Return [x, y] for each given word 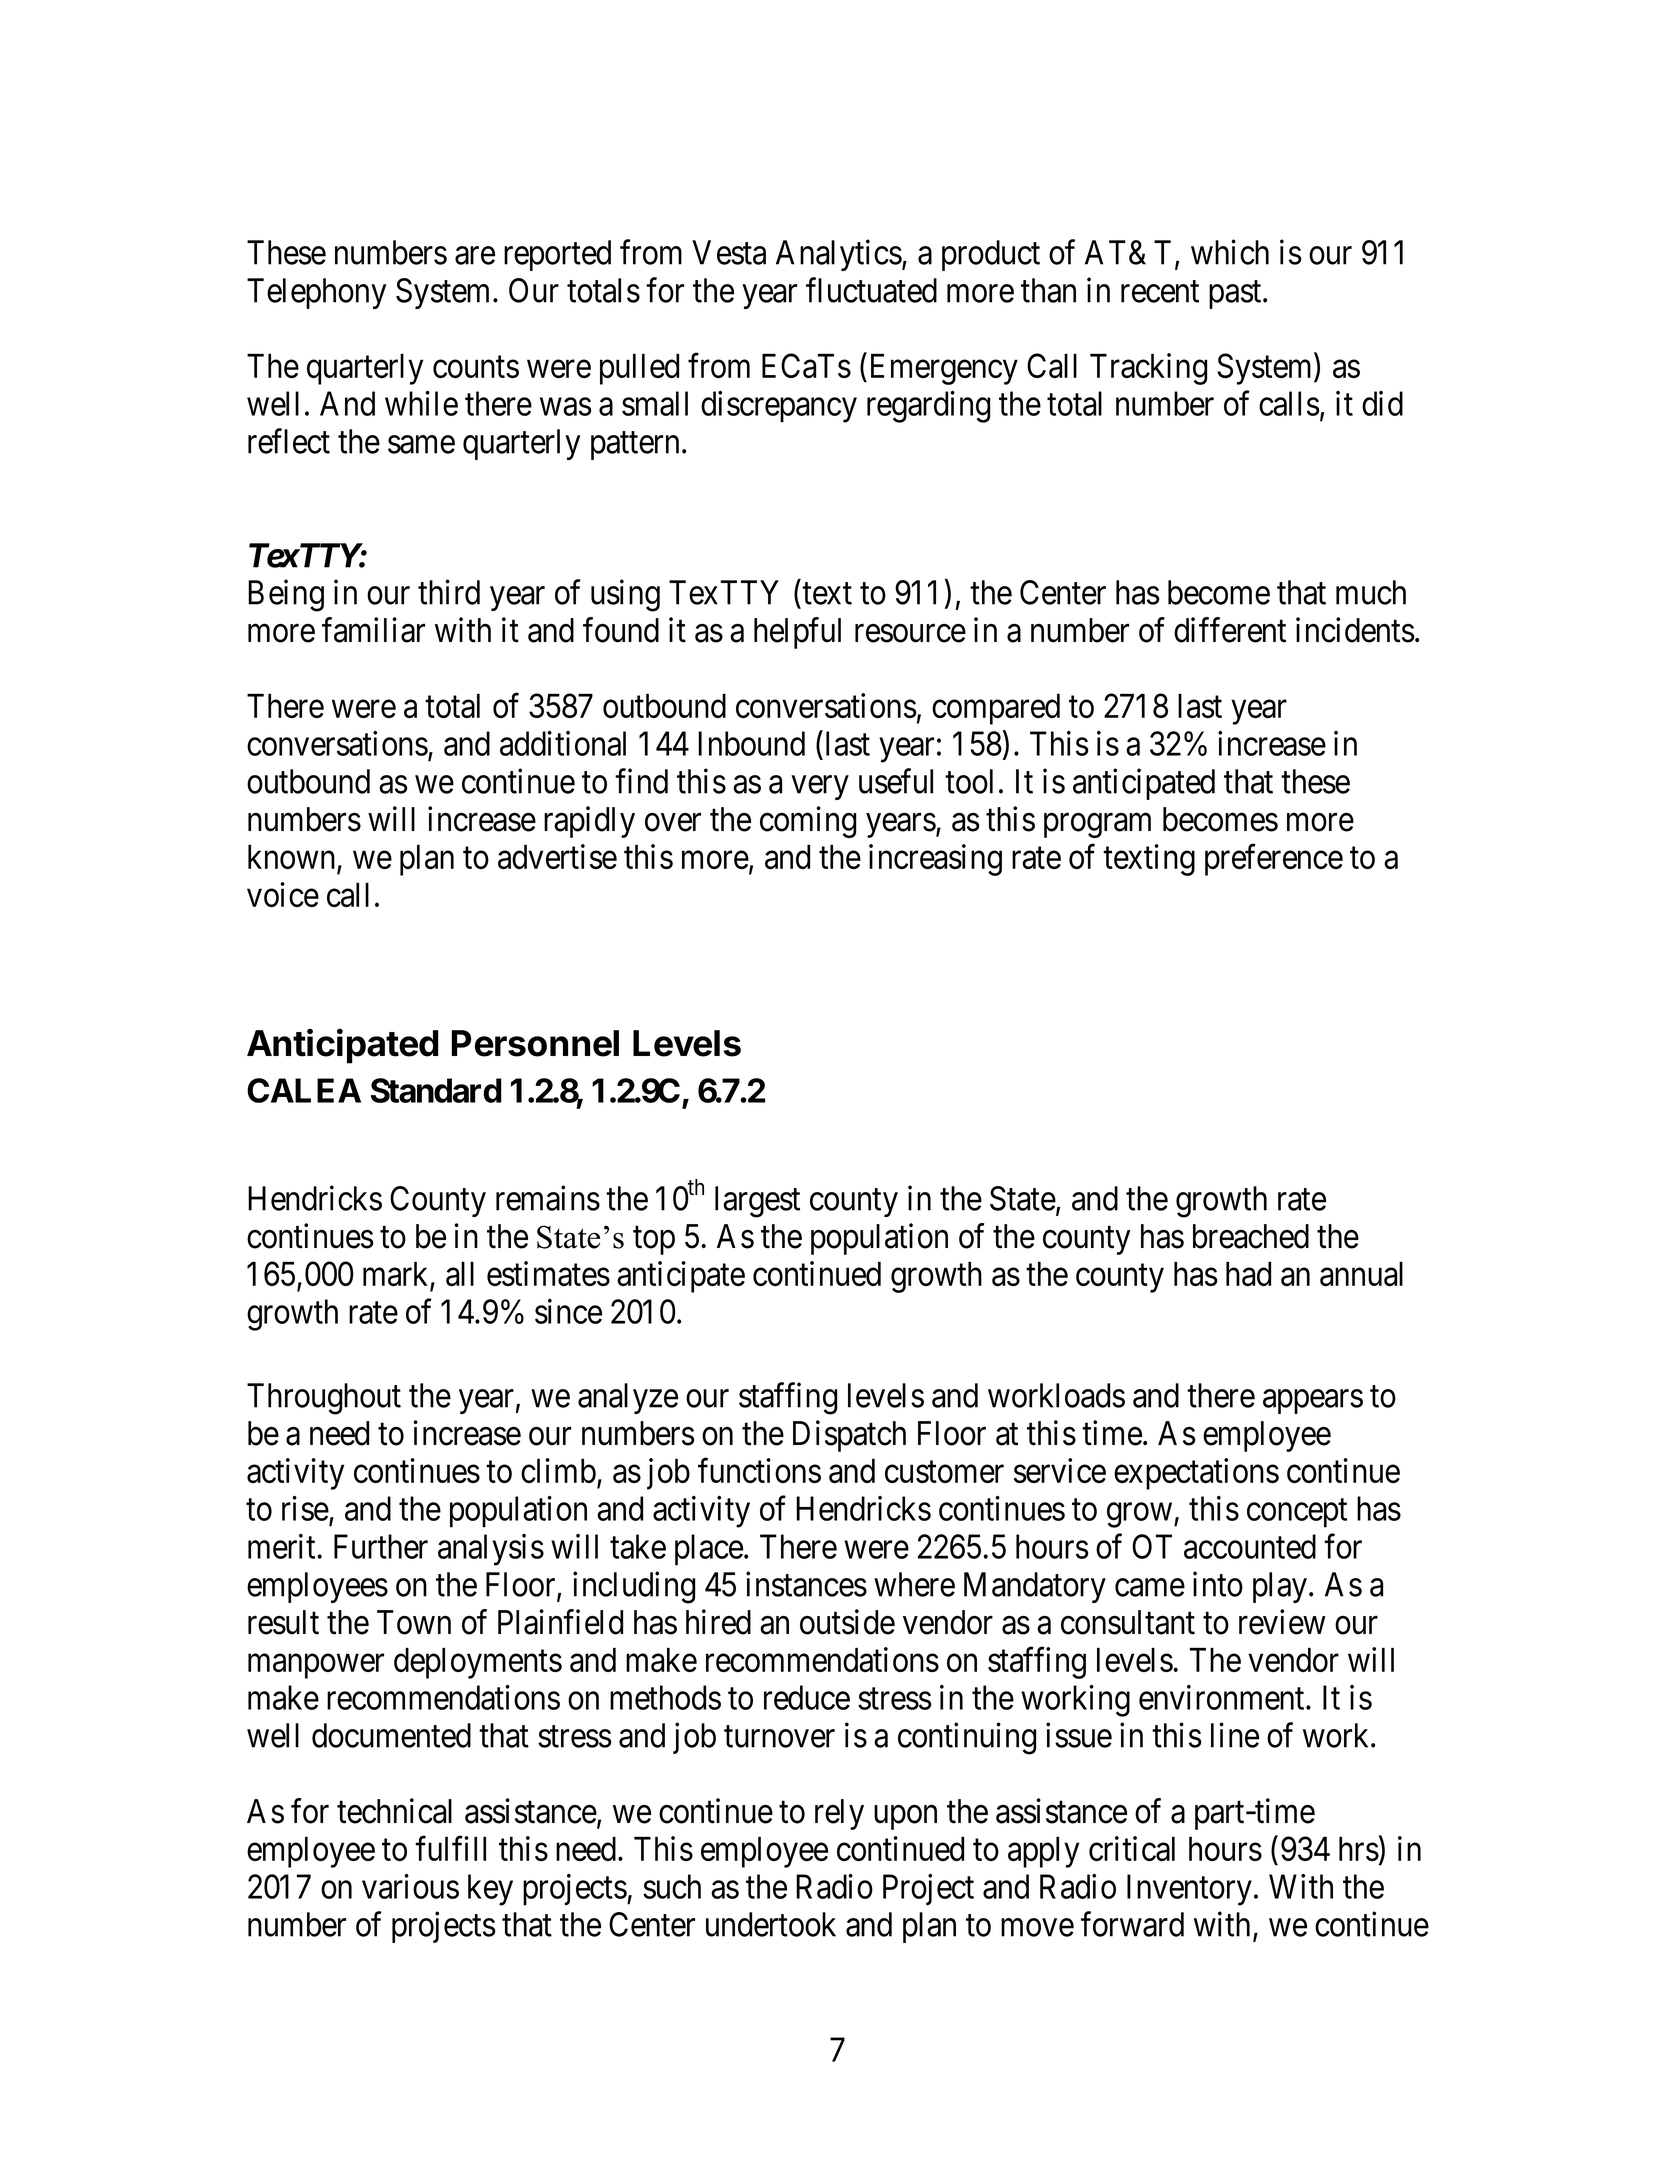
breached [1251, 1236]
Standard [436, 1090]
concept [1297, 1513]
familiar [373, 630]
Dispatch [849, 1436]
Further [381, 1546]
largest [757, 1202]
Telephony [316, 293]
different [1230, 630]
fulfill [450, 1848]
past [1236, 295]
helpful [797, 633]
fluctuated [871, 290]
